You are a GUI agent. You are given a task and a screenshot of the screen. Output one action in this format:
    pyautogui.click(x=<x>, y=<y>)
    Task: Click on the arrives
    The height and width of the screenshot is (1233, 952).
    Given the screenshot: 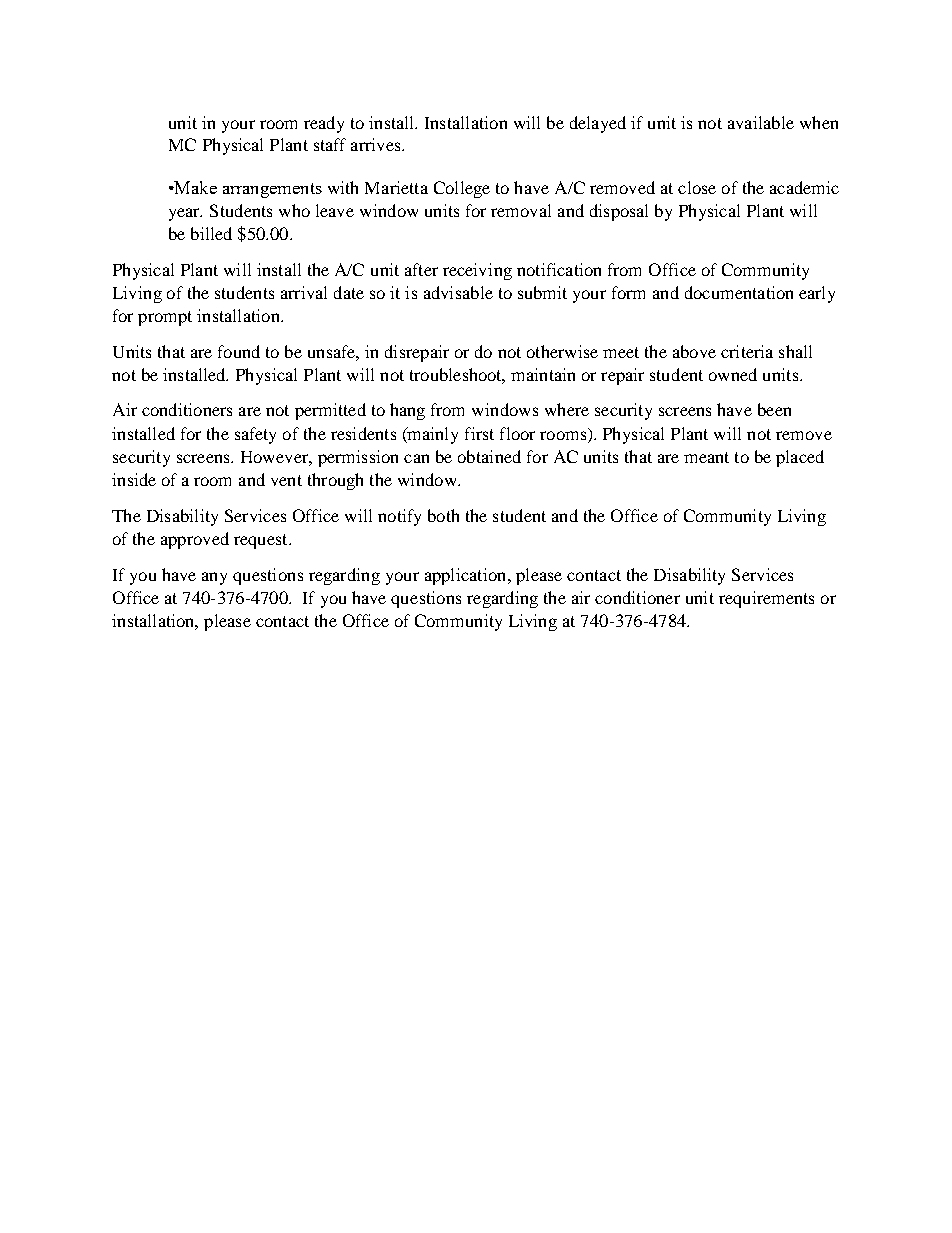 What is the action you would take?
    pyautogui.click(x=377, y=144)
